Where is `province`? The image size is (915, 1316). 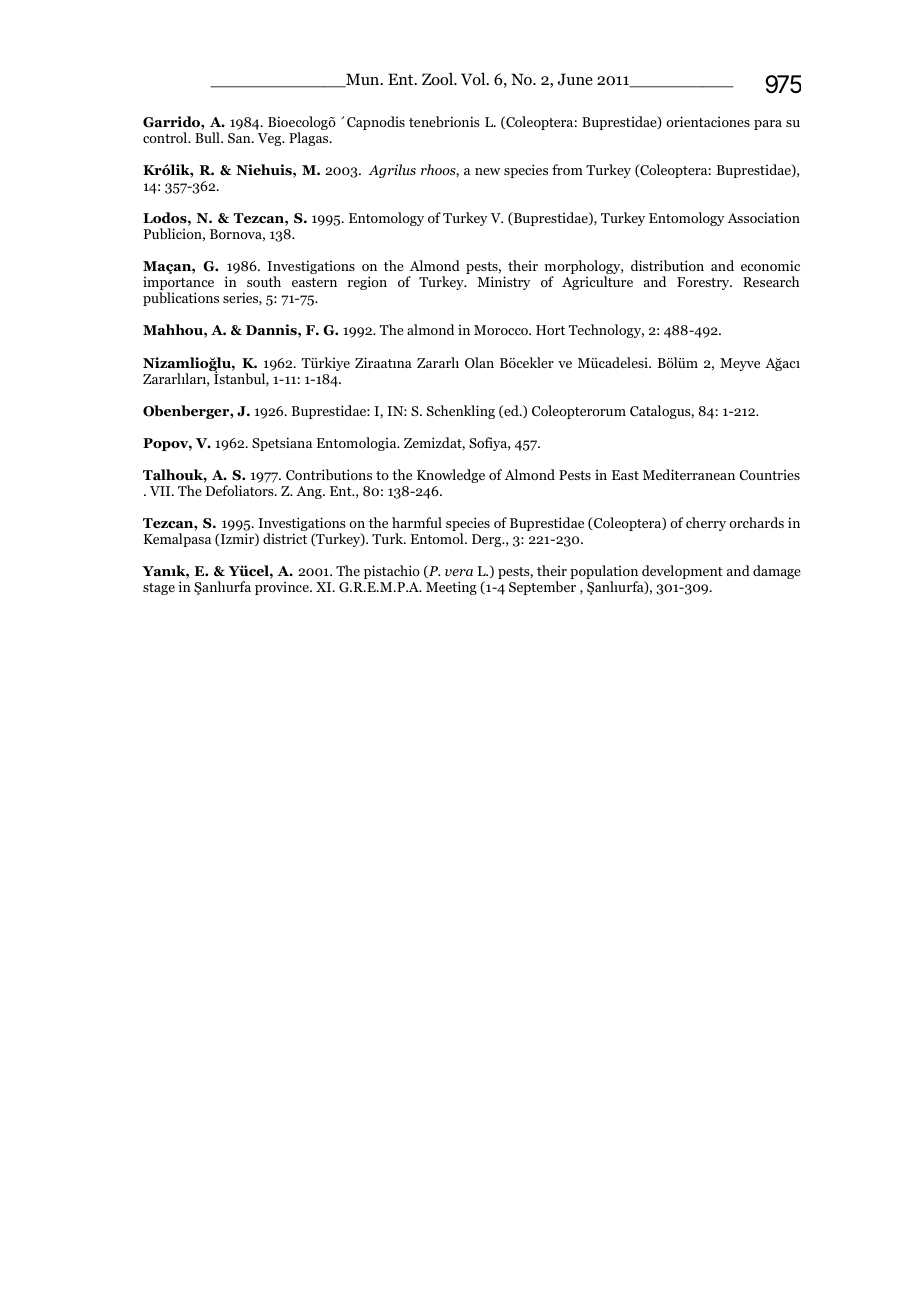
province is located at coordinates (283, 588).
